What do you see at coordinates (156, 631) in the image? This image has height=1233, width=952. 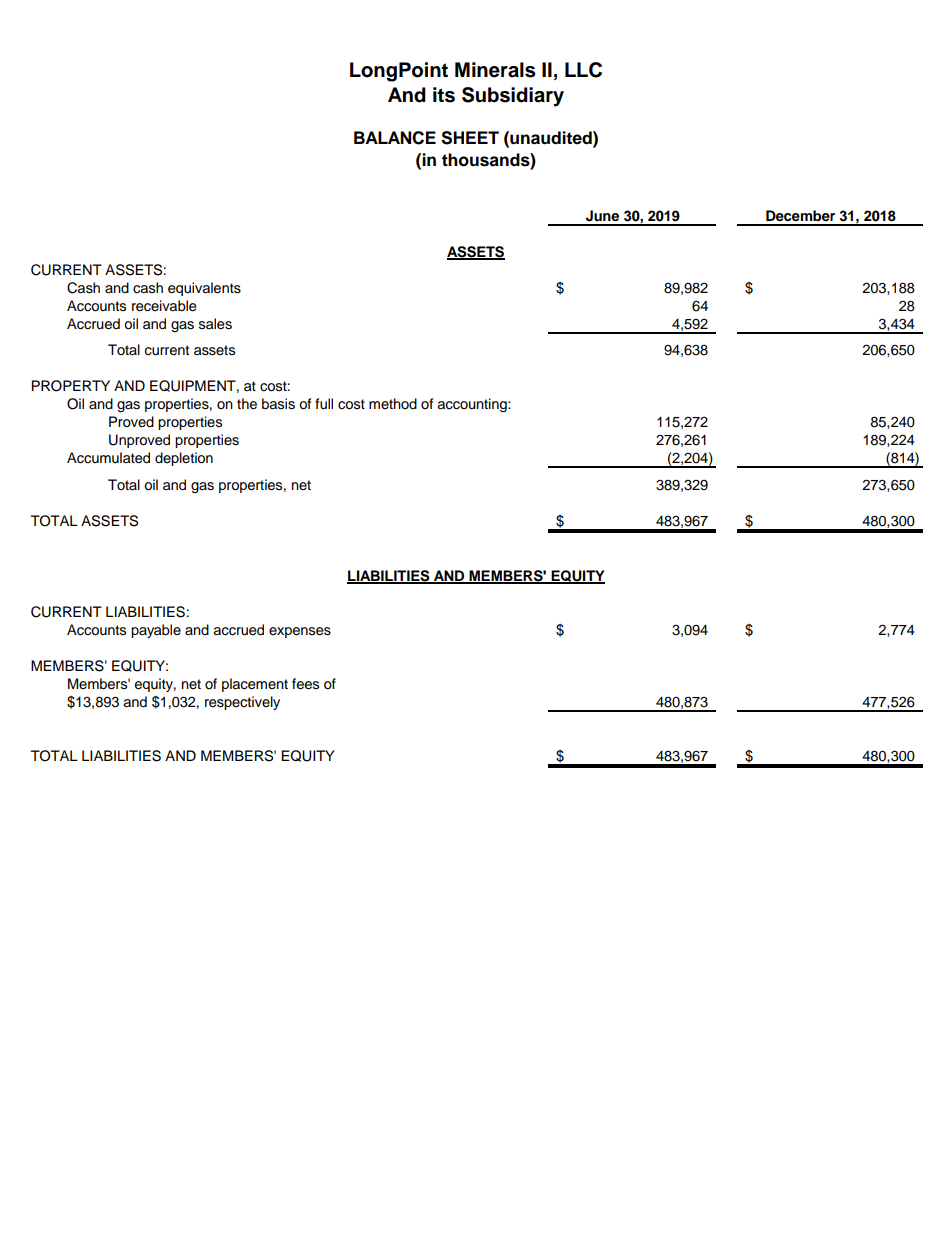 I see `payable` at bounding box center [156, 631].
